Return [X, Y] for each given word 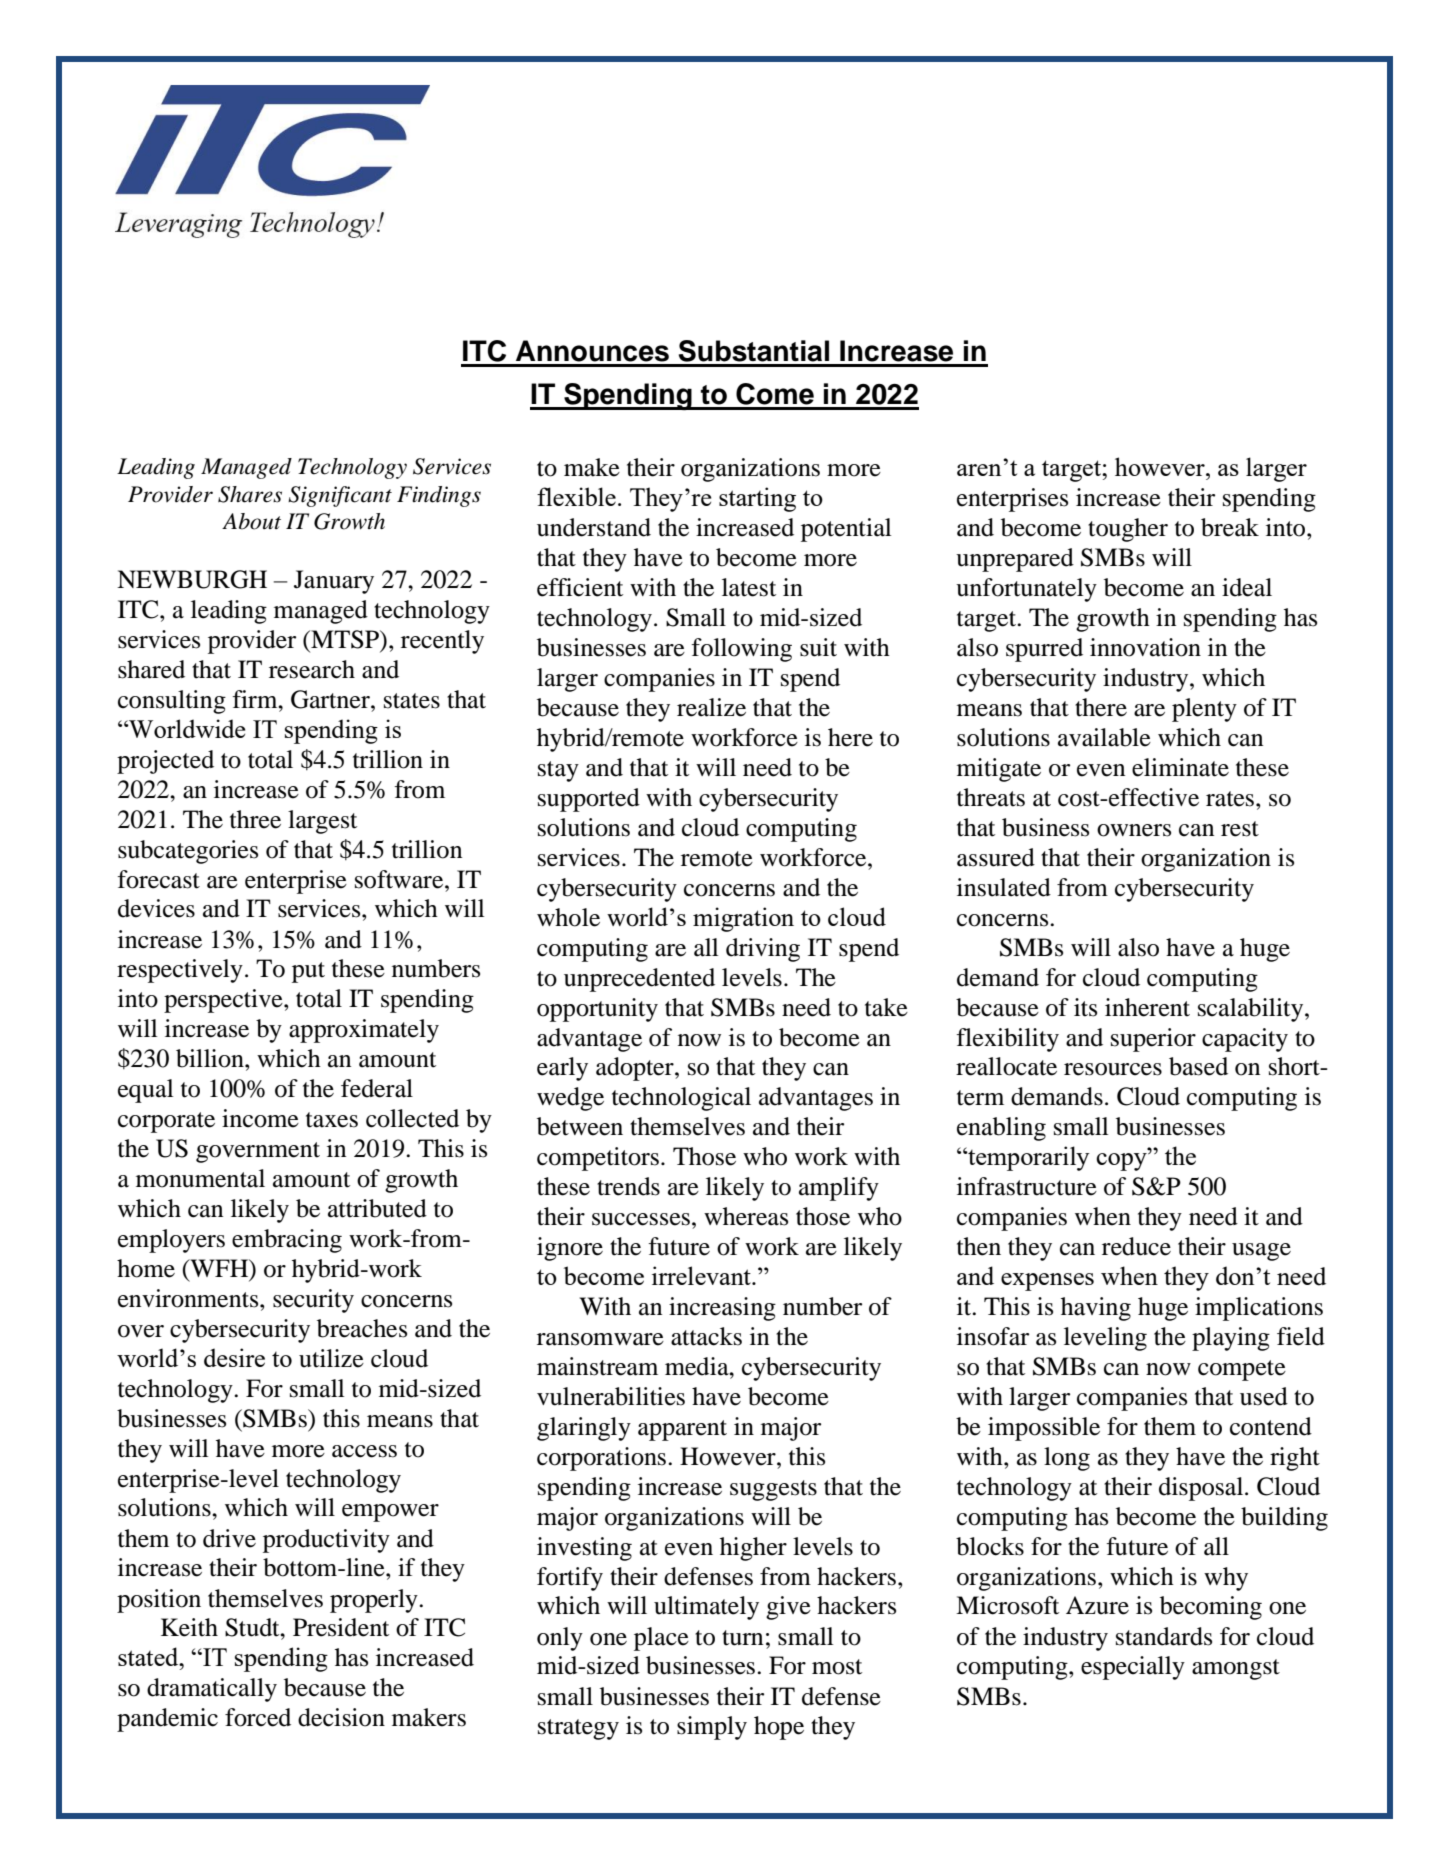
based [1198, 1066]
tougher [1128, 530]
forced [258, 1717]
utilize [331, 1358]
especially [1133, 1668]
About [251, 521]
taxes [332, 1120]
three [255, 819]
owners [1134, 830]
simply [712, 1728]
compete [1242, 1370]
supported [589, 800]
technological [681, 1099]
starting [757, 499]
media [698, 1366]
